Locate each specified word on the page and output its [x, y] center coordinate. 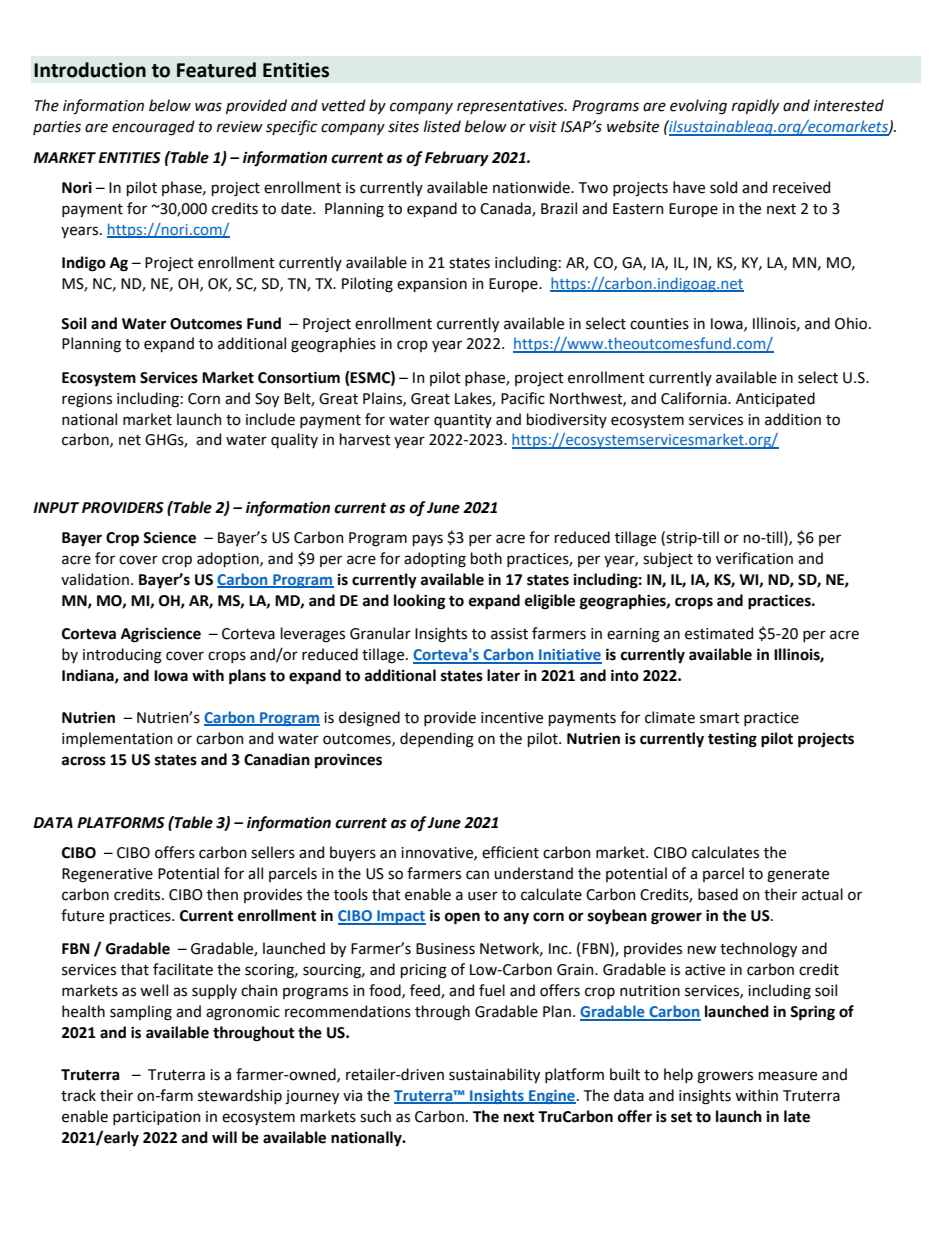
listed [442, 126]
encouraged [153, 128]
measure [788, 1076]
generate [798, 876]
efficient [510, 852]
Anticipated [775, 399]
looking [419, 602]
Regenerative [107, 875]
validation [95, 579]
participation [157, 1118]
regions [87, 400]
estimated [719, 633]
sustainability [494, 1075]
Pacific [523, 398]
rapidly [755, 106]
